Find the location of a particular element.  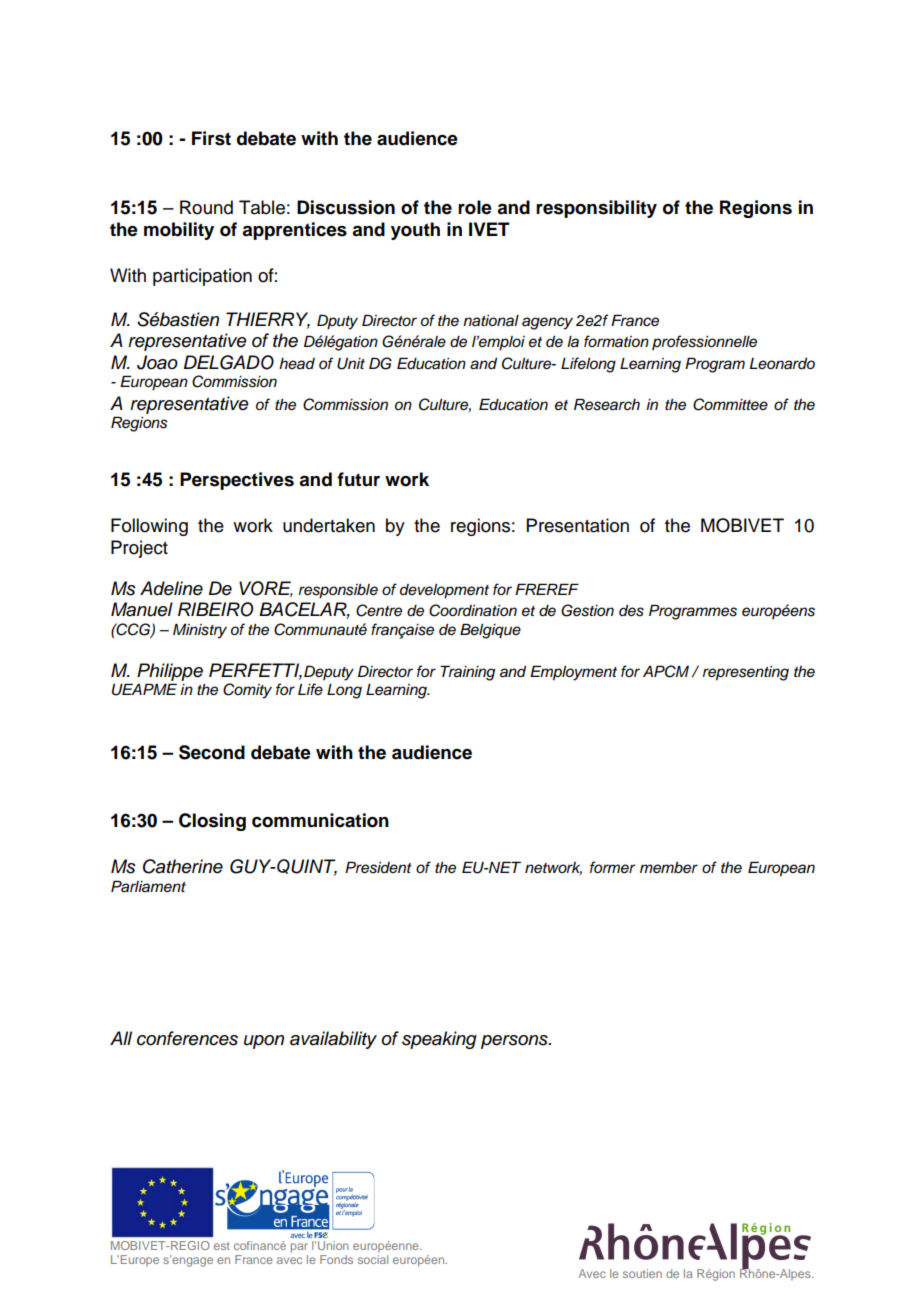

role is located at coordinates (475, 207).
